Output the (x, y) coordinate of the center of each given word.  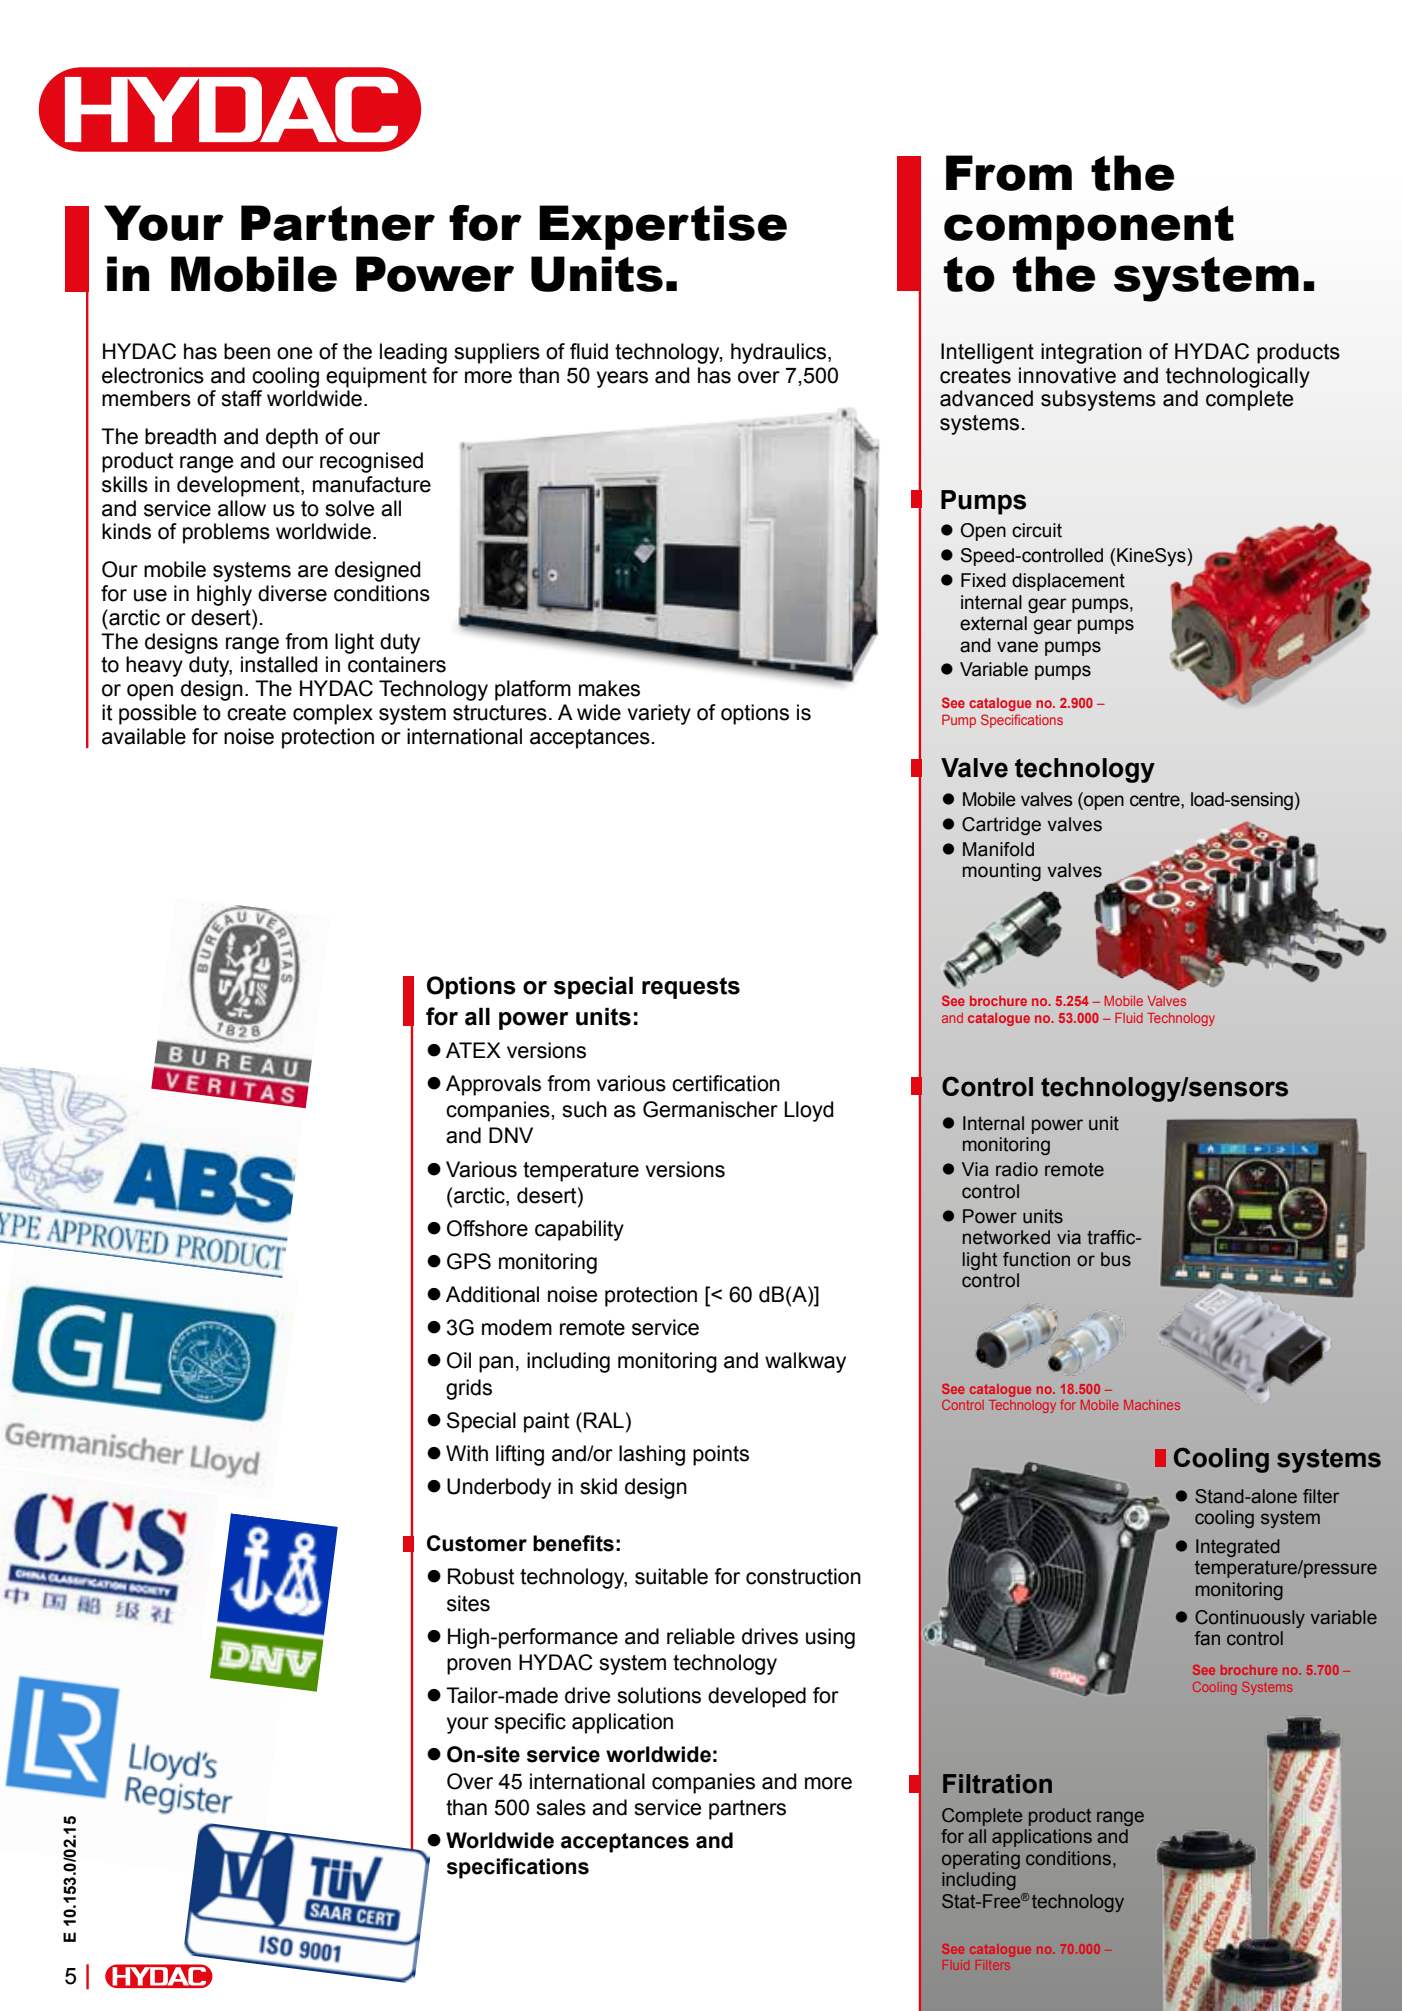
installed (279, 664)
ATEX (473, 1050)
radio (1017, 1169)
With (467, 1453)
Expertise (663, 227)
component (1089, 228)
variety (659, 714)
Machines (1152, 1405)
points (721, 1455)
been (247, 351)
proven (479, 1666)
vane (1017, 647)
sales (561, 1807)
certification (726, 1083)
